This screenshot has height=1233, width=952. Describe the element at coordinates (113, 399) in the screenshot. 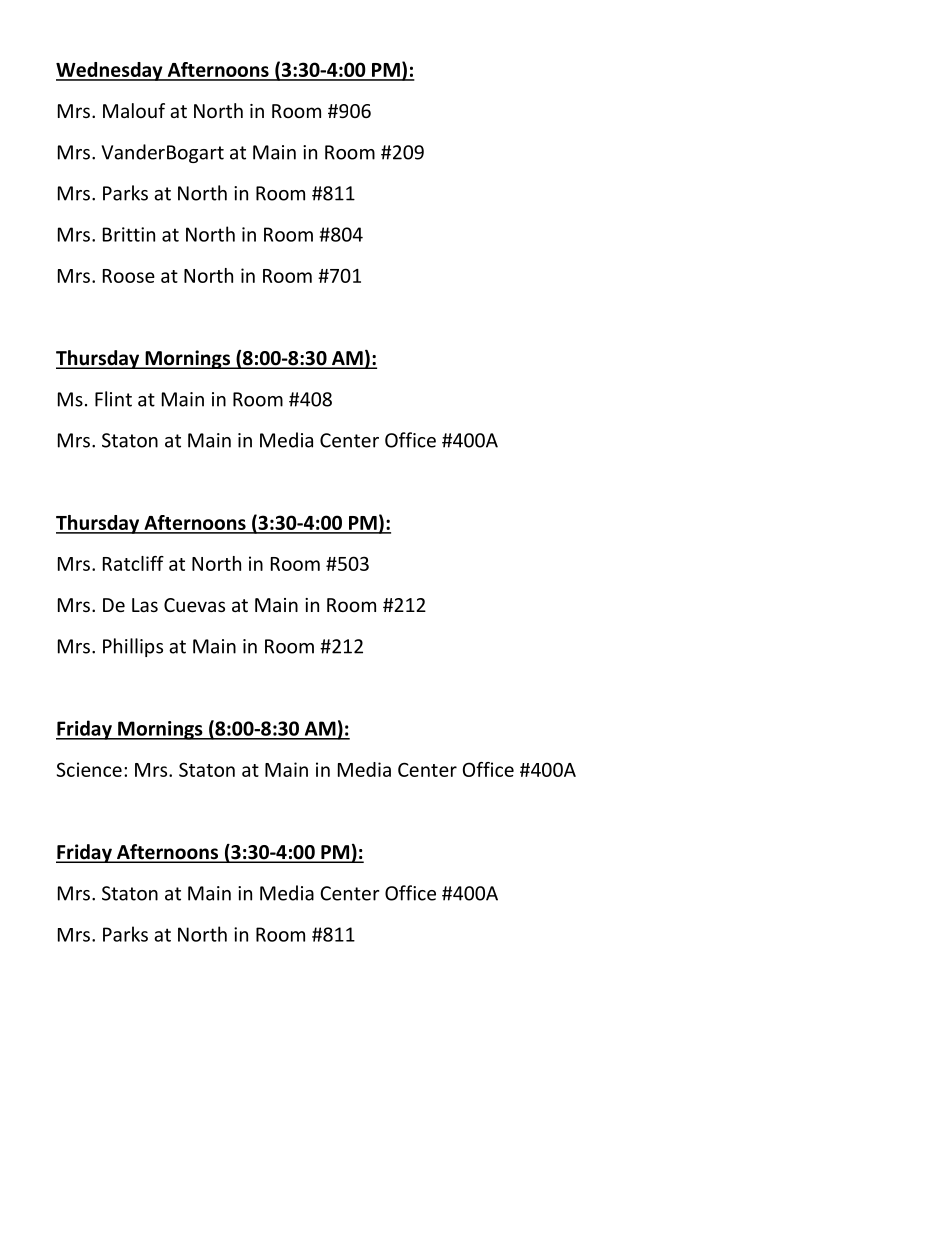

I see `Flint` at that location.
